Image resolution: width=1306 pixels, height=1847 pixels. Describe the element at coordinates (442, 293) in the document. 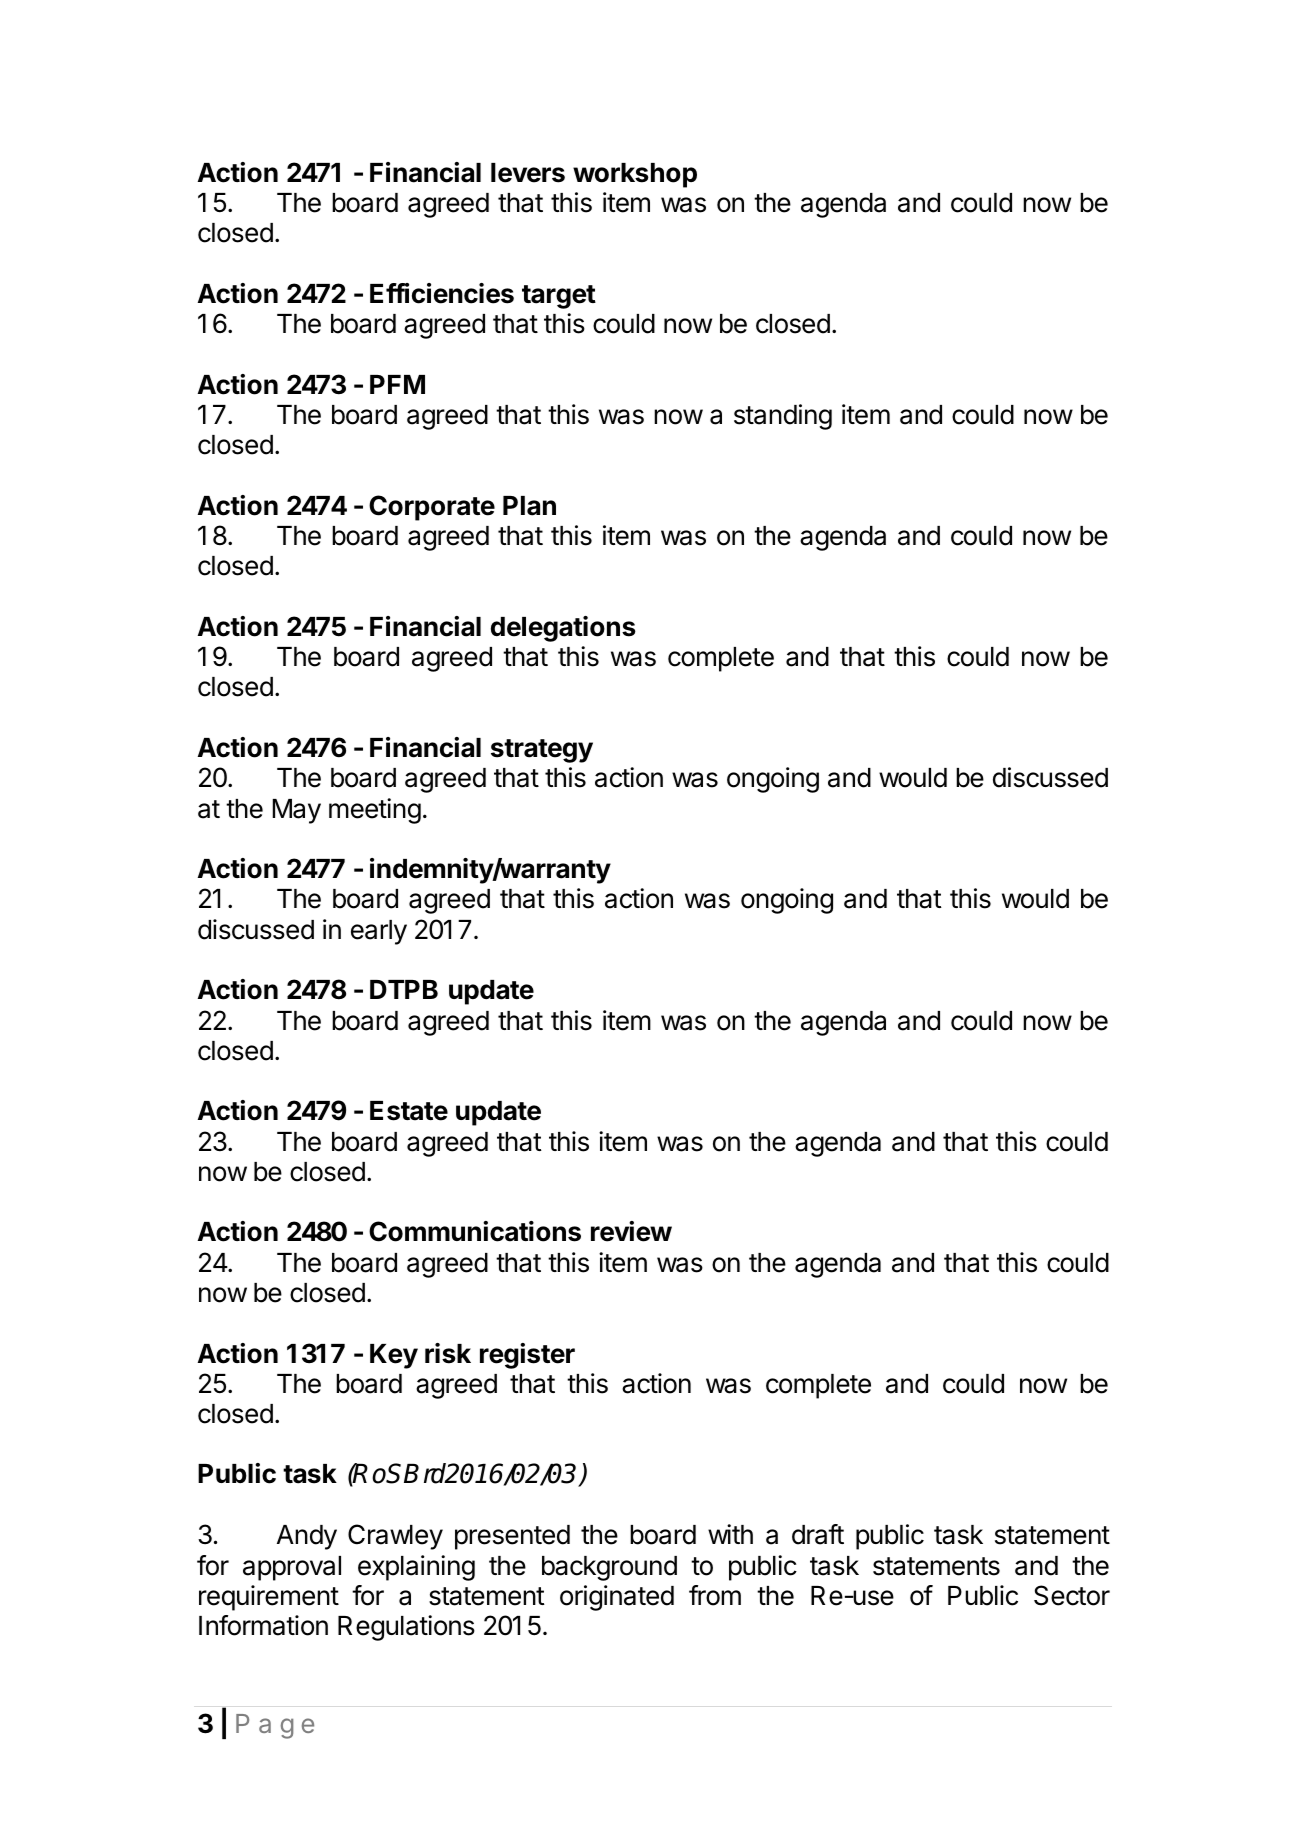

I see `Efficiencies` at that location.
